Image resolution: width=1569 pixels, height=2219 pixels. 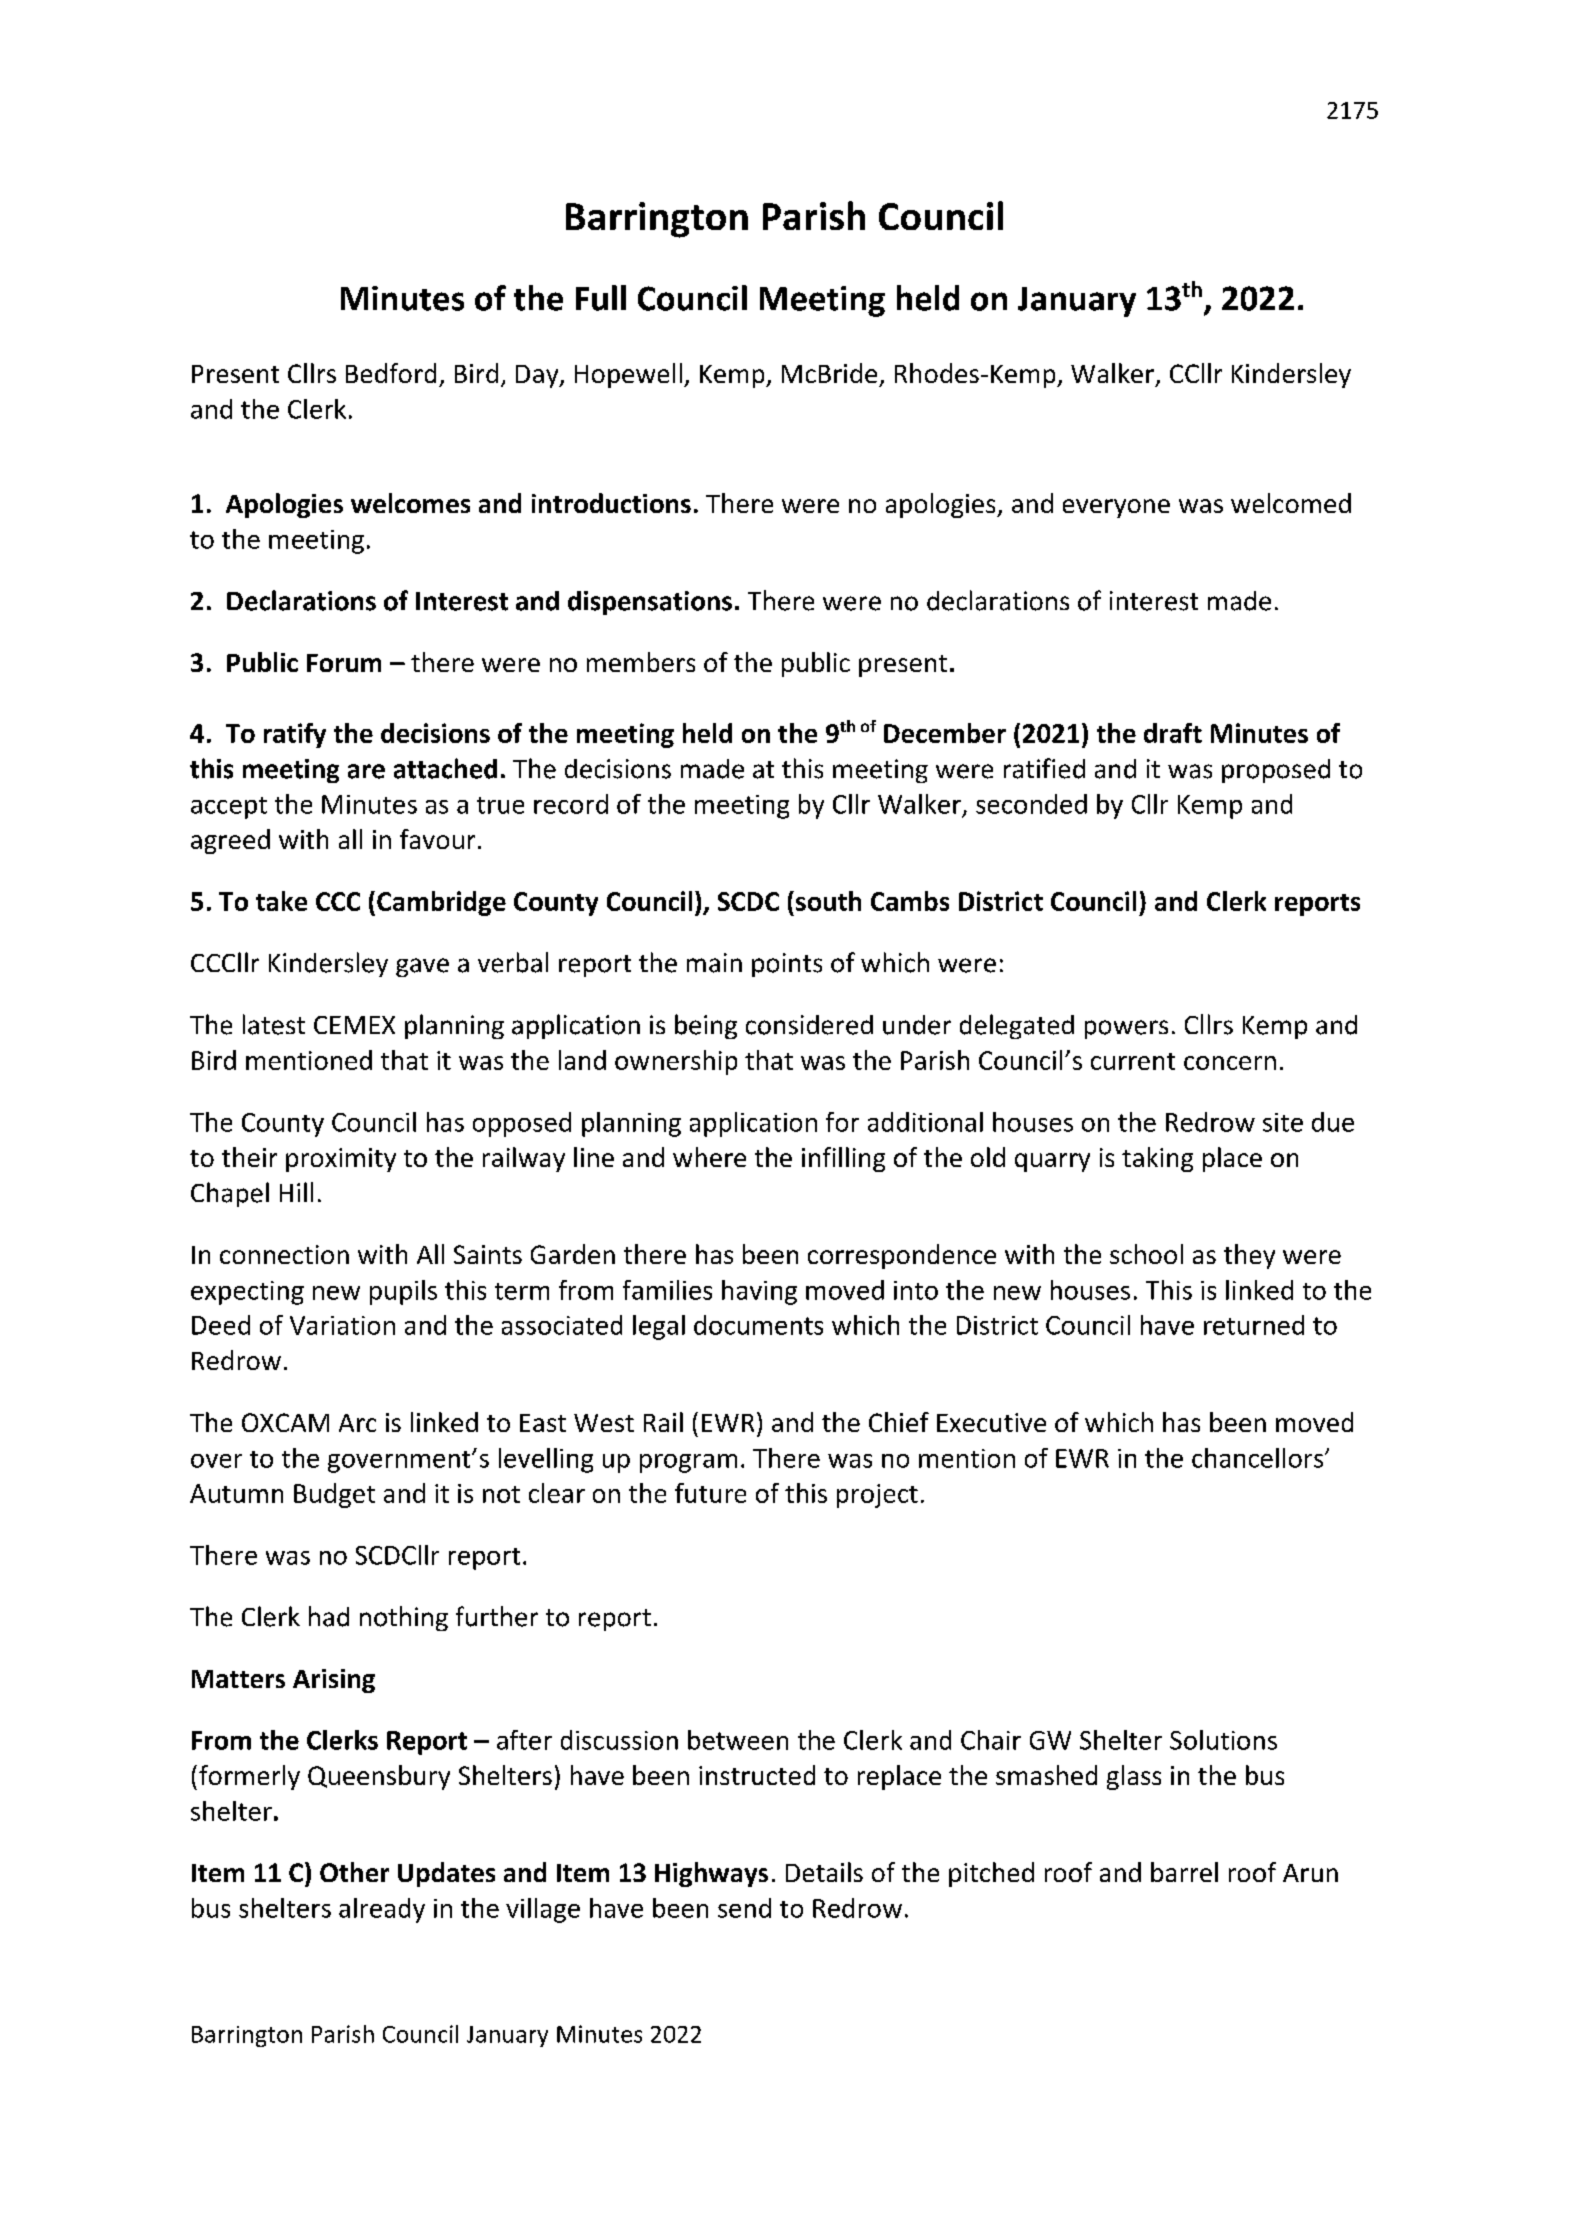 I want to click on welcomed, so click(x=1291, y=503).
